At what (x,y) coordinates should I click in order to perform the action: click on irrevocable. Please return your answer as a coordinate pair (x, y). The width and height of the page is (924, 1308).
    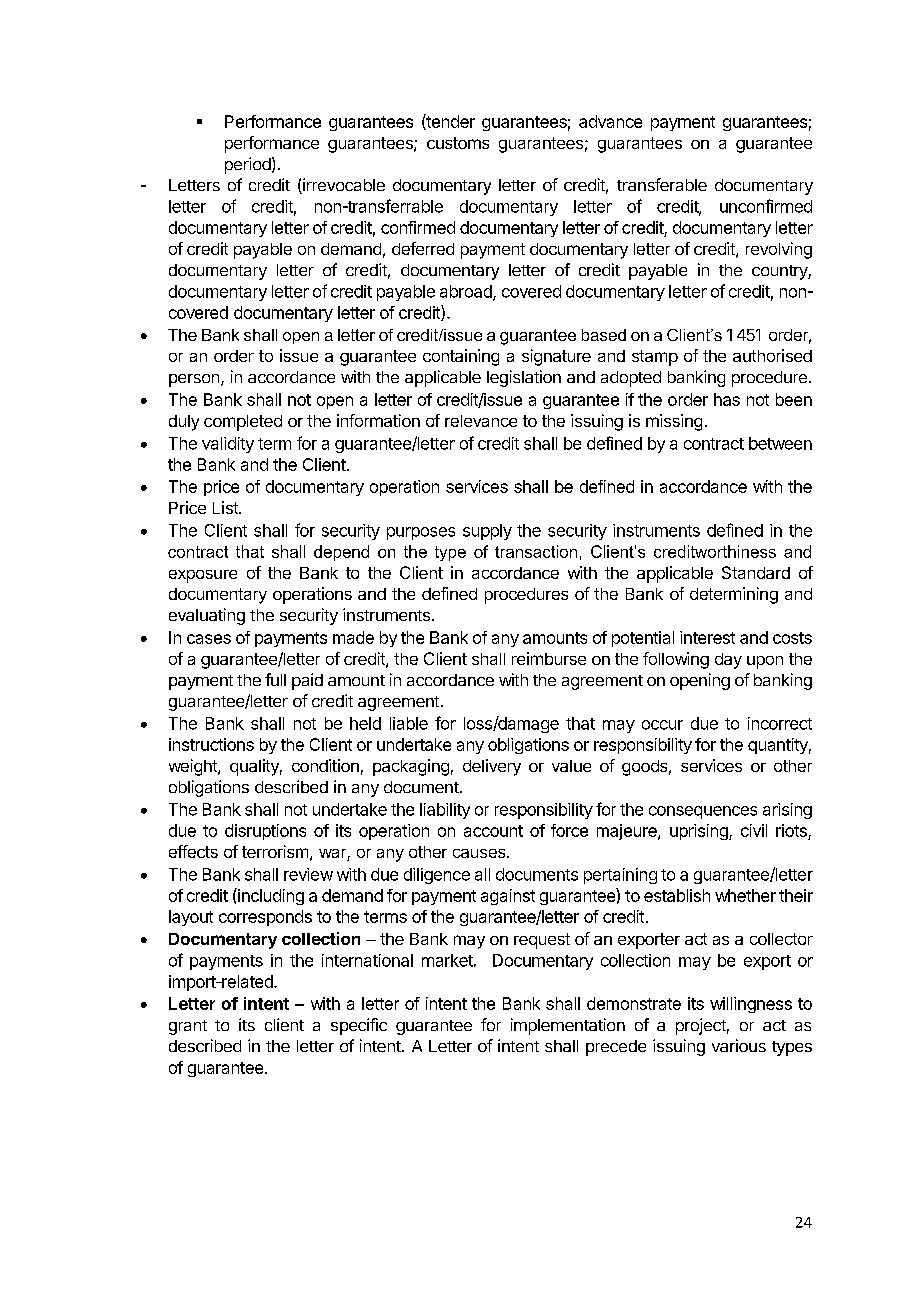
    Looking at the image, I should click on (343, 186).
